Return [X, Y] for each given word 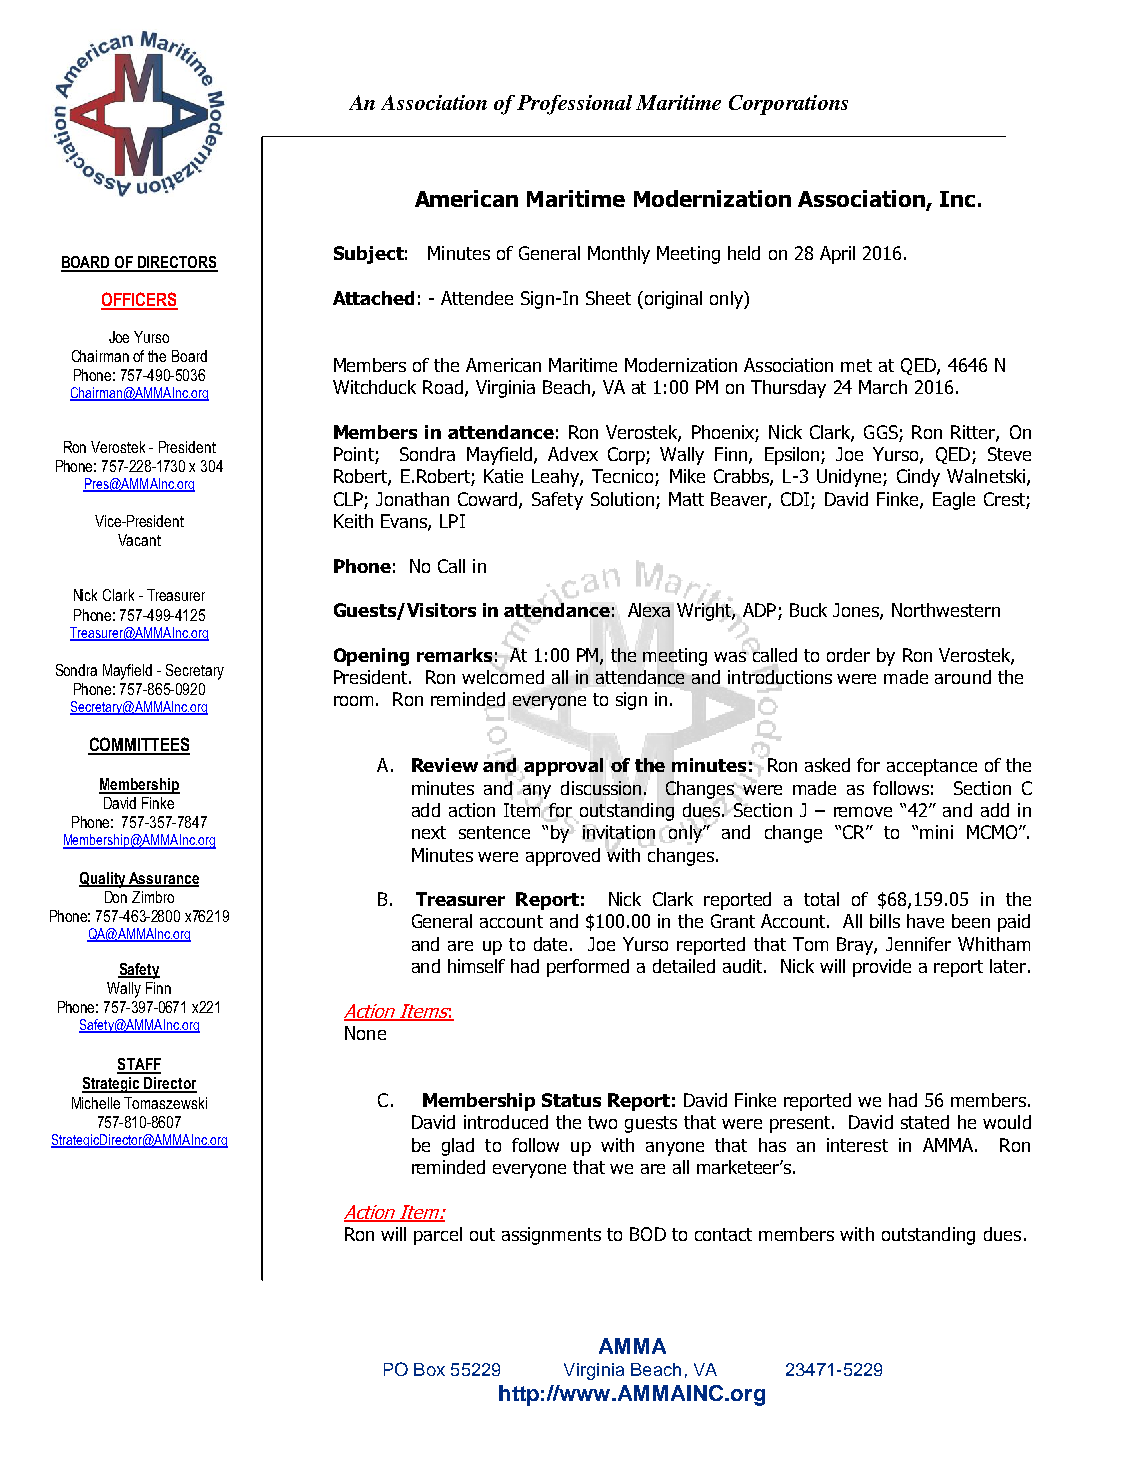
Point [355, 455]
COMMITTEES [139, 745]
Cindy [918, 478]
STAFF [139, 1065]
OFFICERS [139, 300]
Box [429, 1369]
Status [571, 1100]
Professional [574, 105]
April [837, 255]
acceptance [932, 767]
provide [882, 968]
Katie [503, 476]
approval [563, 767]
